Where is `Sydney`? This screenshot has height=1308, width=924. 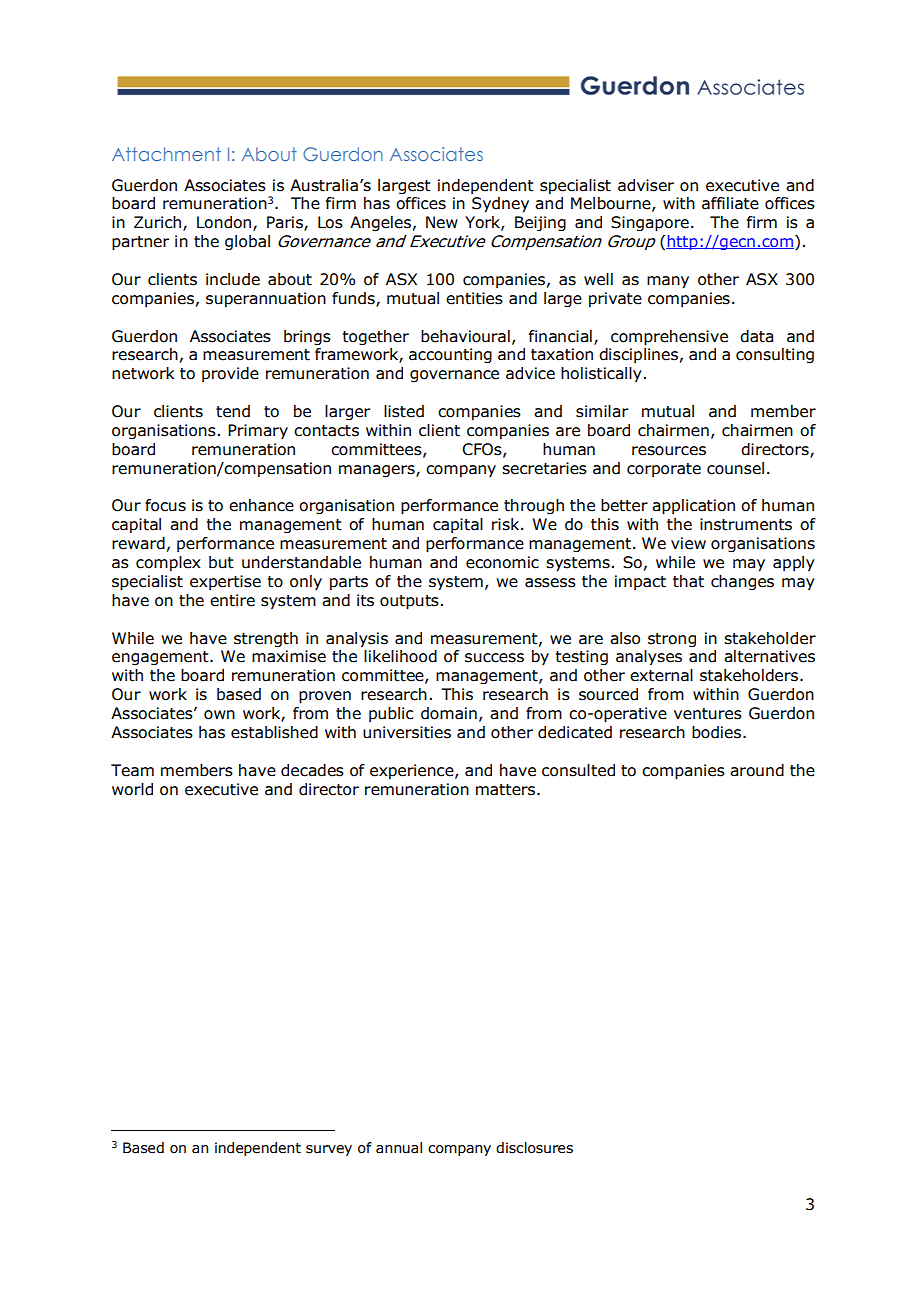
Sydney is located at coordinates (500, 205).
